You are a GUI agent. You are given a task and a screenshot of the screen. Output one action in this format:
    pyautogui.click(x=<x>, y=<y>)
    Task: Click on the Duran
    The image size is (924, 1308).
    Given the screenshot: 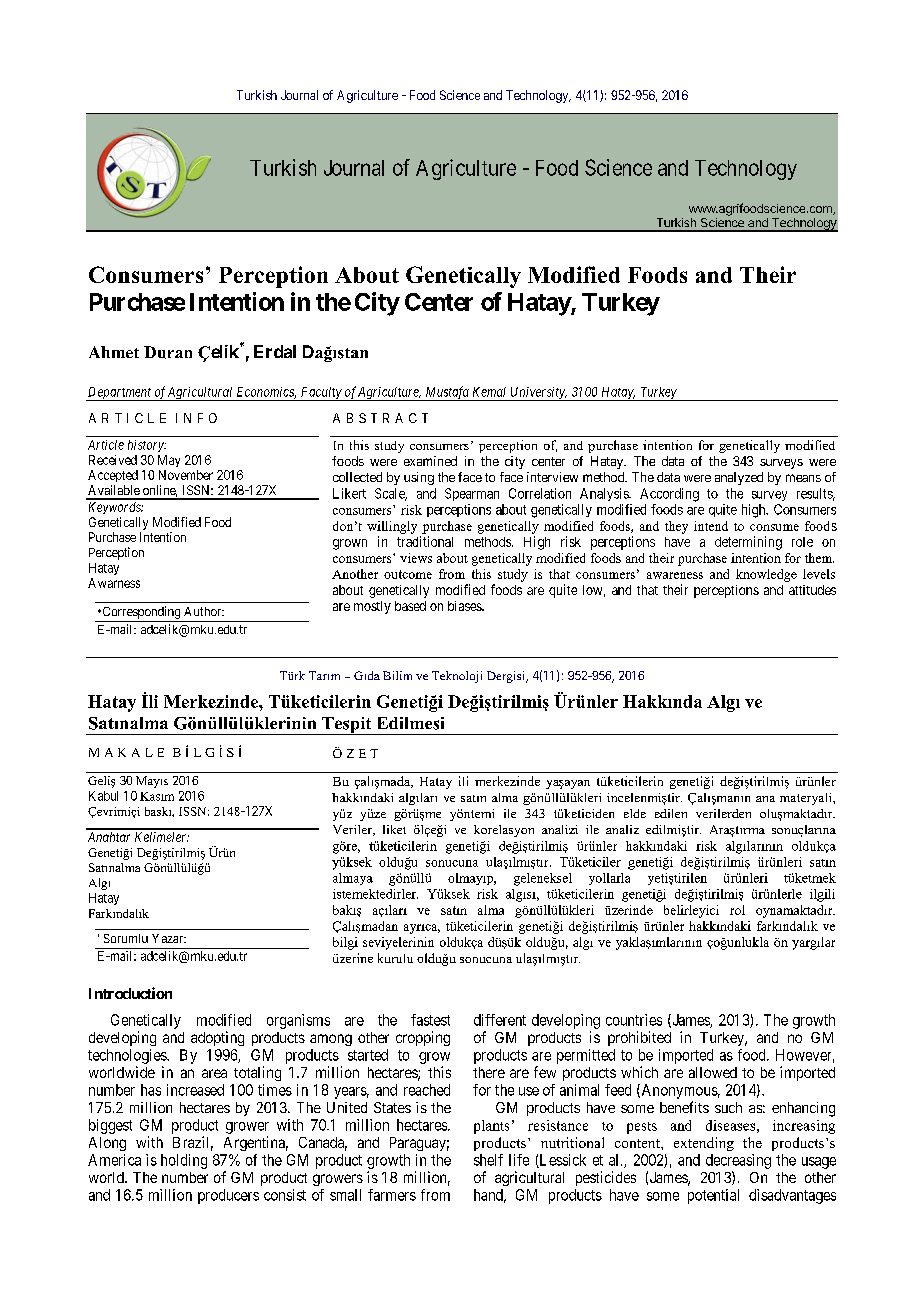 What is the action you would take?
    pyautogui.click(x=168, y=352)
